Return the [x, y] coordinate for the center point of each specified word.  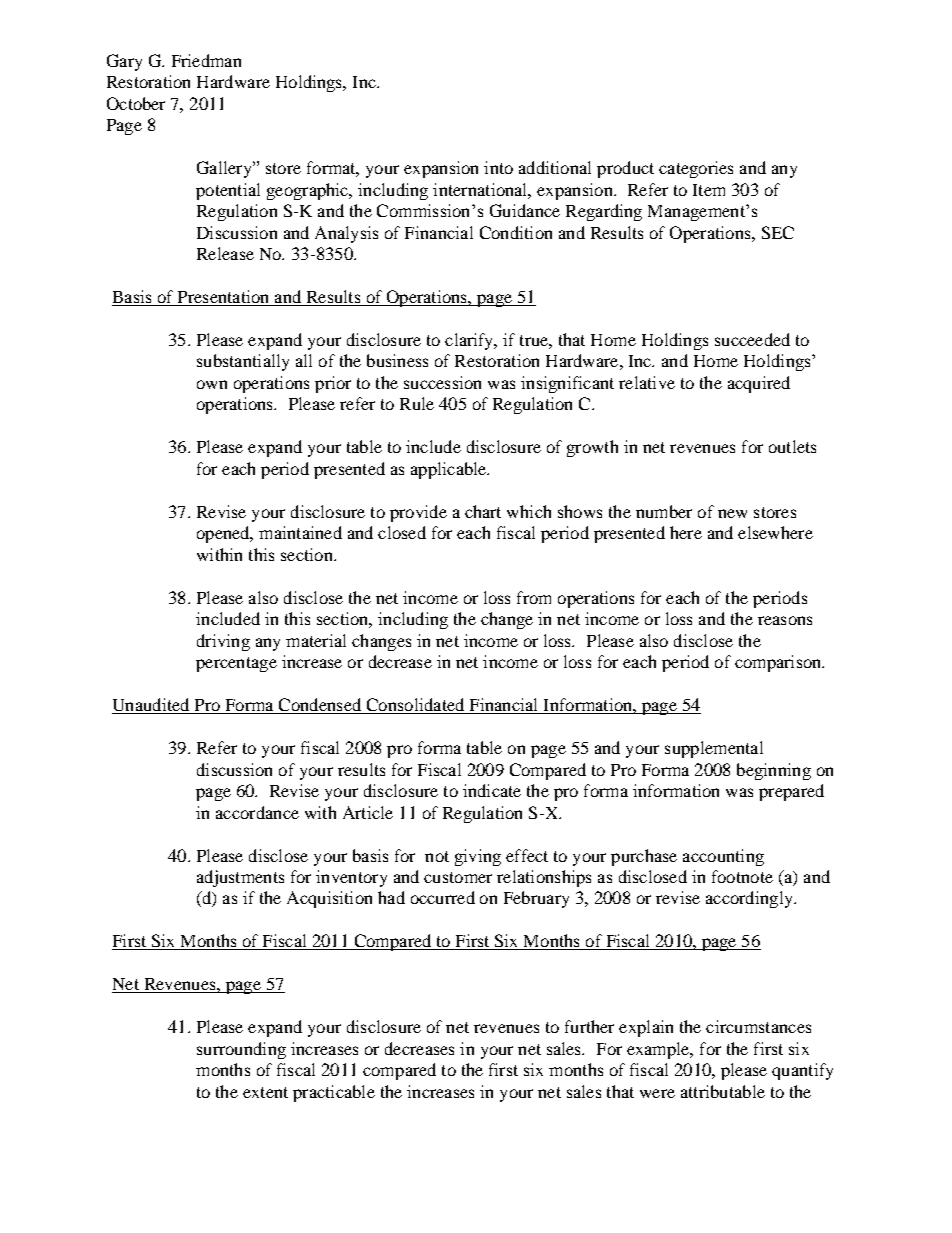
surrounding [241, 1050]
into [498, 167]
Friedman [206, 60]
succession [442, 382]
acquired [759, 384]
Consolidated [415, 706]
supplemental [714, 749]
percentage [236, 664]
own [212, 384]
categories [696, 169]
